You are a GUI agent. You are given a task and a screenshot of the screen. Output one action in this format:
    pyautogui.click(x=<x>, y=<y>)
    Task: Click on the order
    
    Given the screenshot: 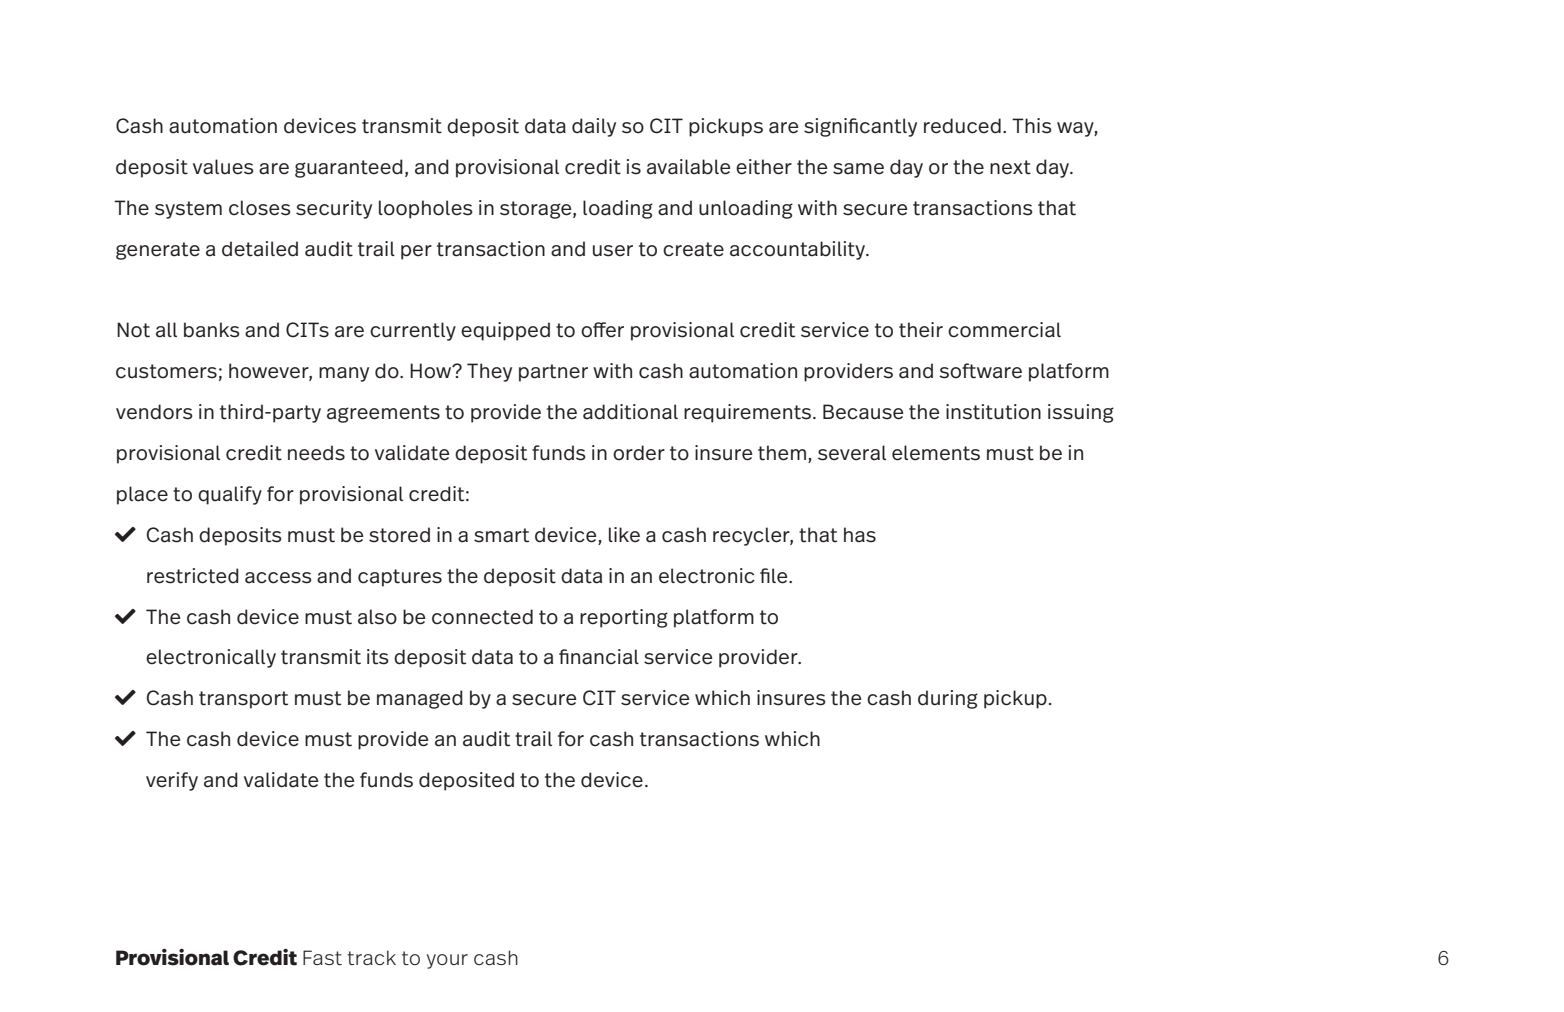 What is the action you would take?
    pyautogui.click(x=639, y=453)
